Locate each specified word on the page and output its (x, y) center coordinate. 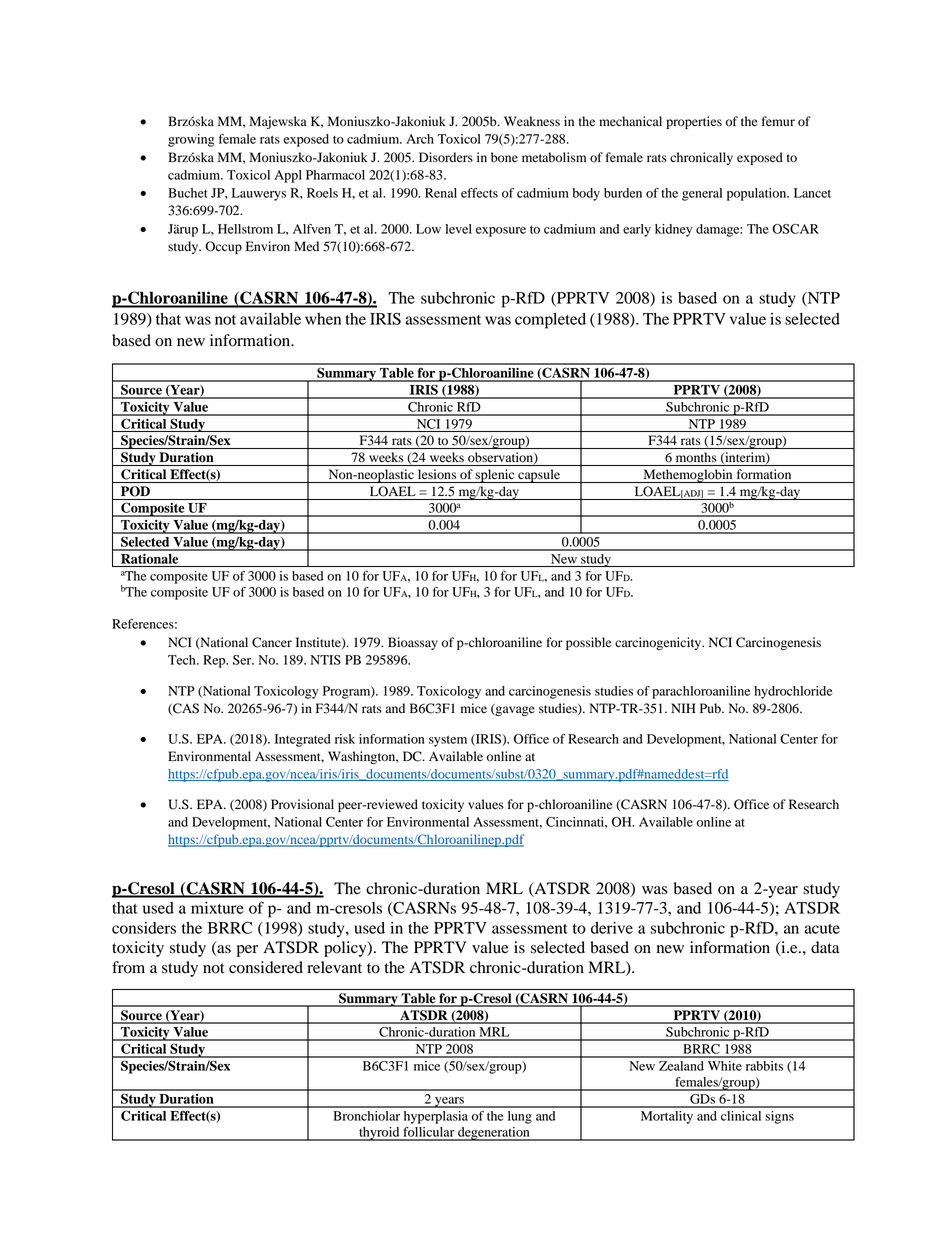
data (825, 947)
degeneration (494, 1134)
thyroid (379, 1134)
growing (191, 140)
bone (504, 157)
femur (778, 121)
